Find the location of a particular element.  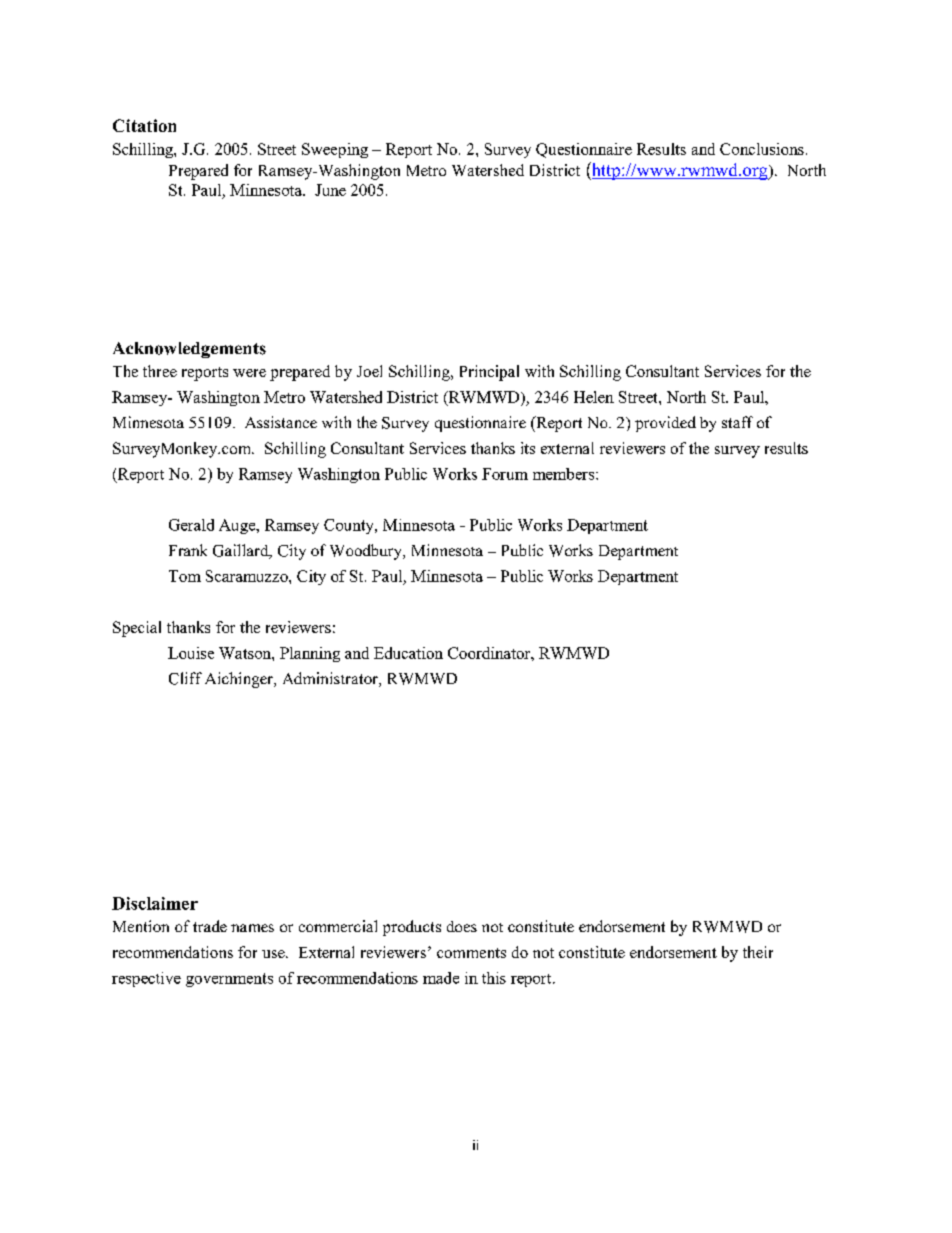

Conclusions is located at coordinates (762, 149).
